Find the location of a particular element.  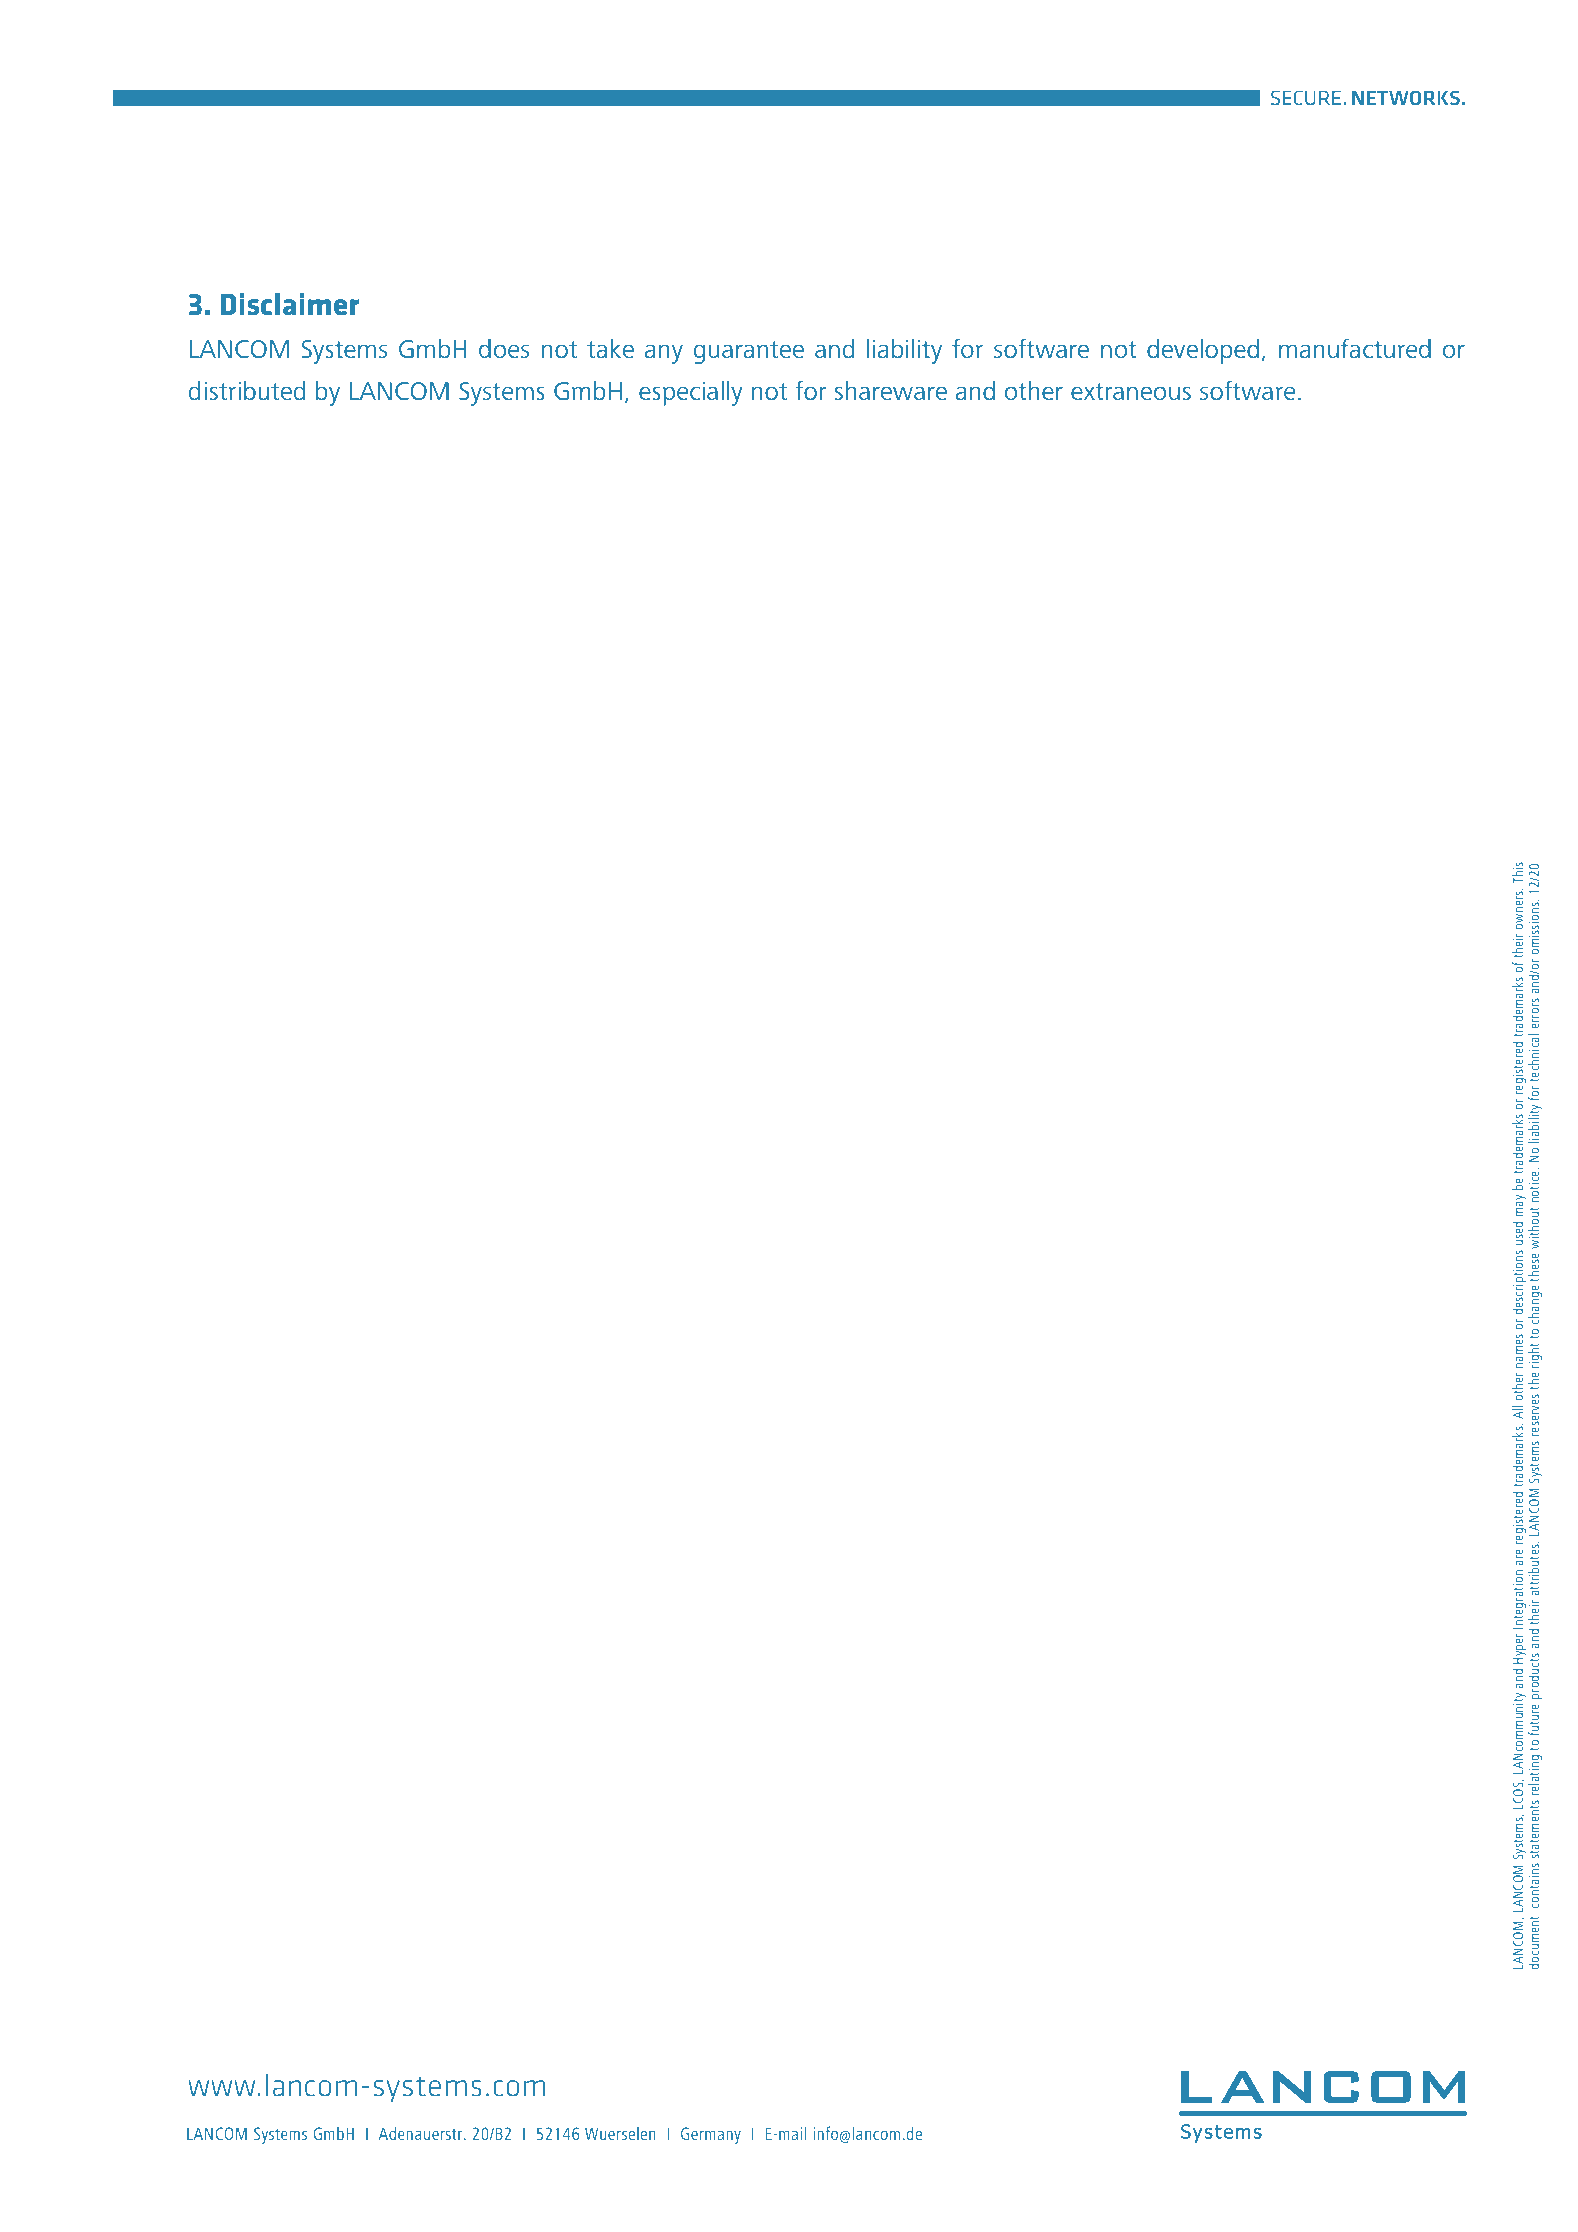

take is located at coordinates (610, 349).
